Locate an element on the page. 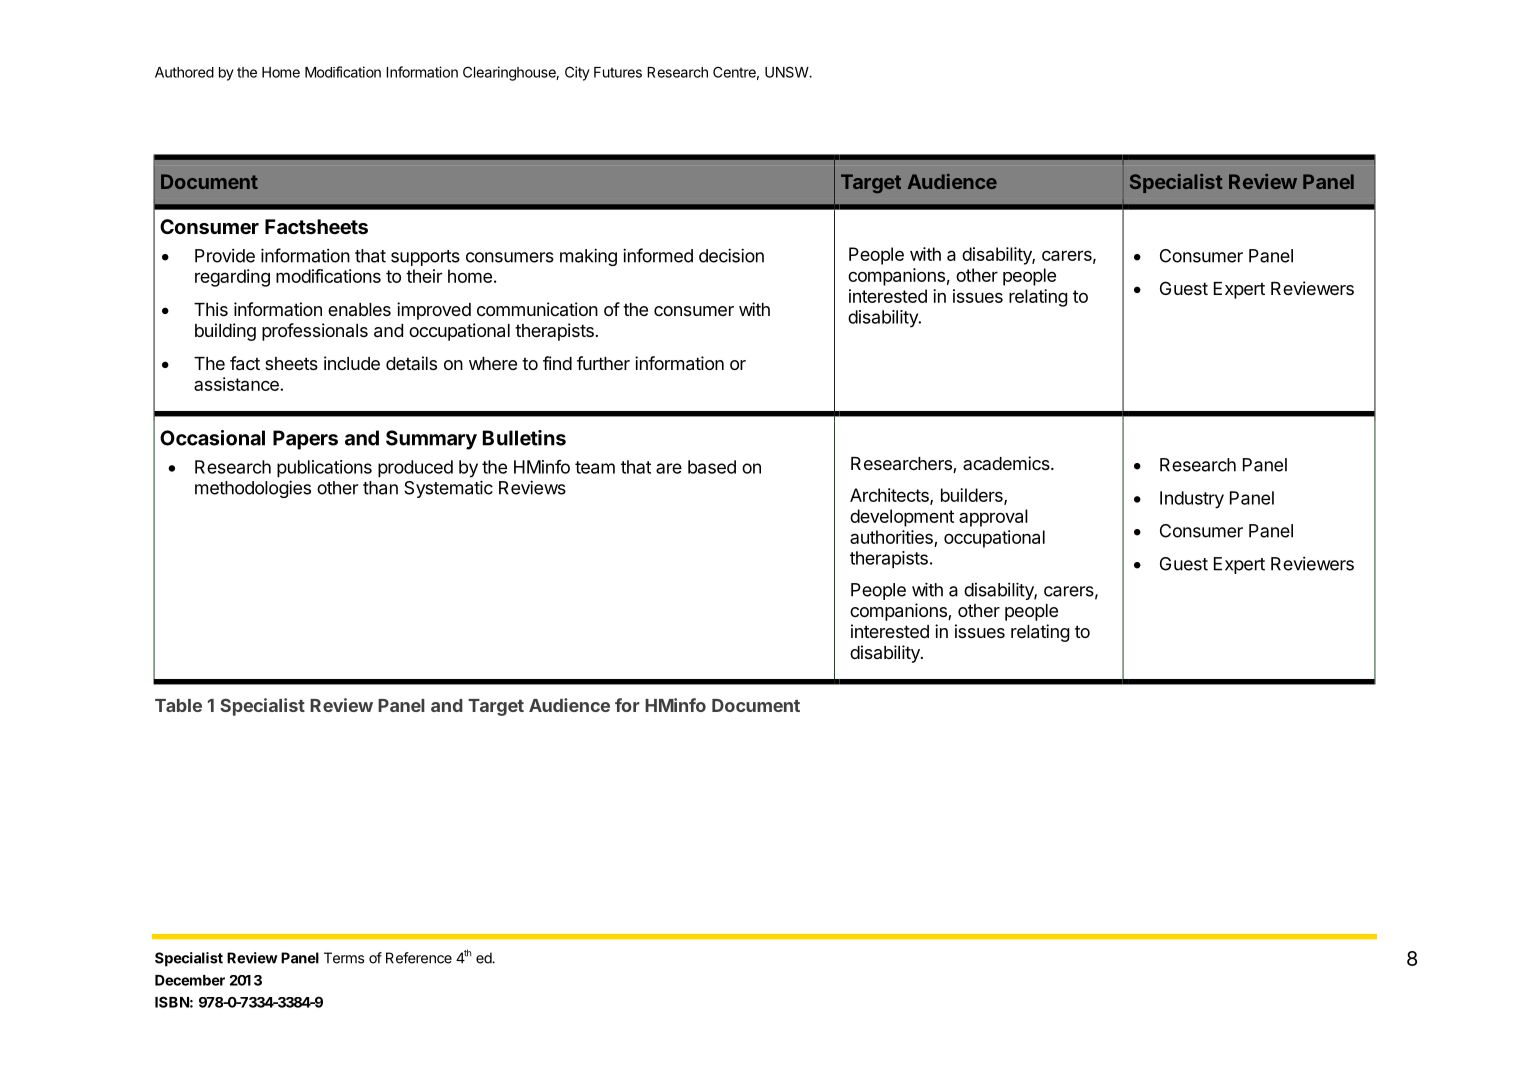 The height and width of the image is (1081, 1529). UNSW is located at coordinates (787, 72).
